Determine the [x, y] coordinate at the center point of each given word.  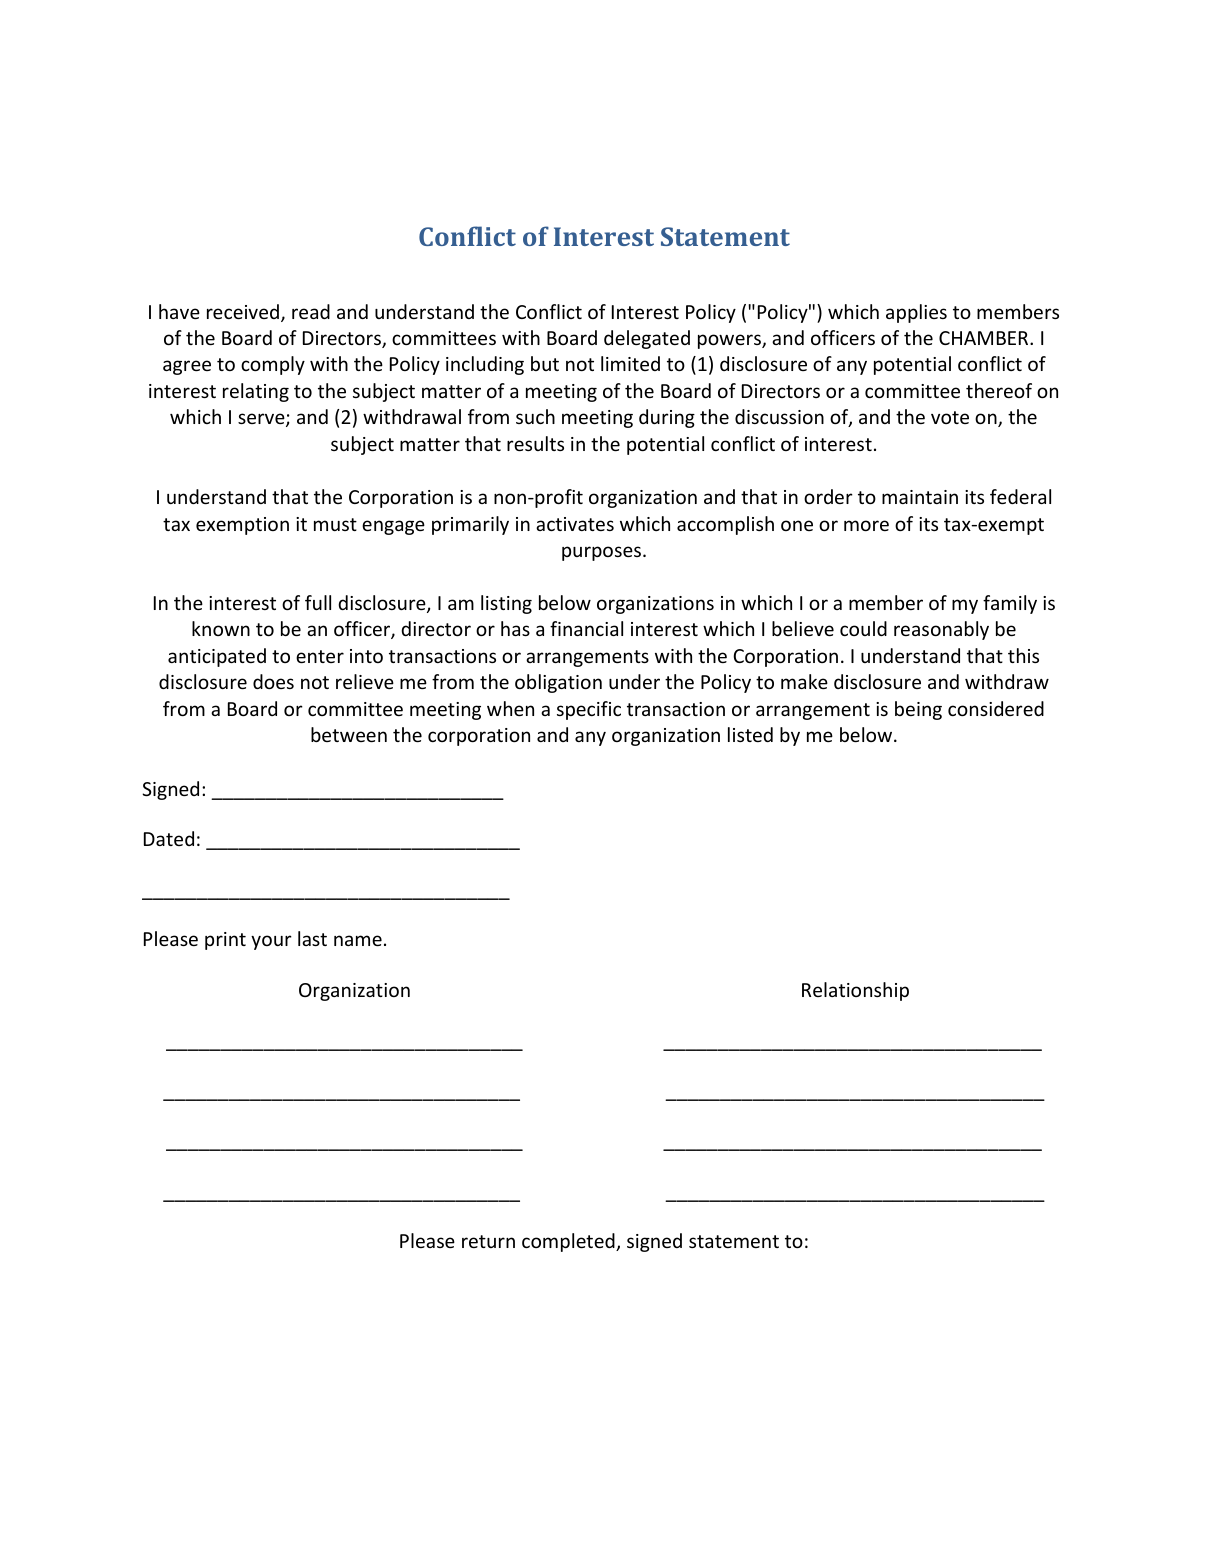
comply [273, 365]
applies [916, 313]
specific [589, 710]
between [349, 734]
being [918, 710]
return [488, 1241]
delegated [647, 339]
